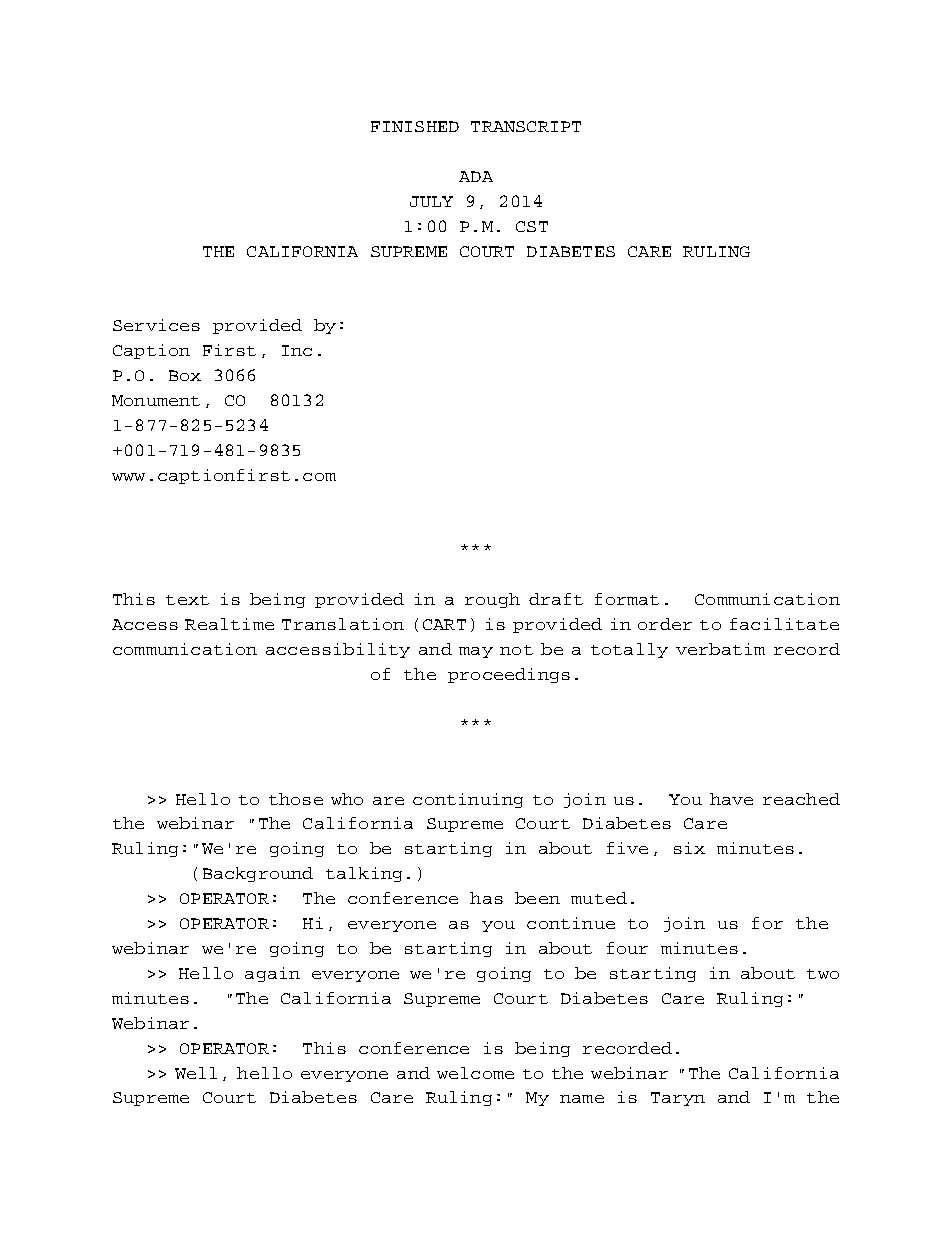  Describe the element at coordinates (532, 226) in the page. I see `CST` at that location.
